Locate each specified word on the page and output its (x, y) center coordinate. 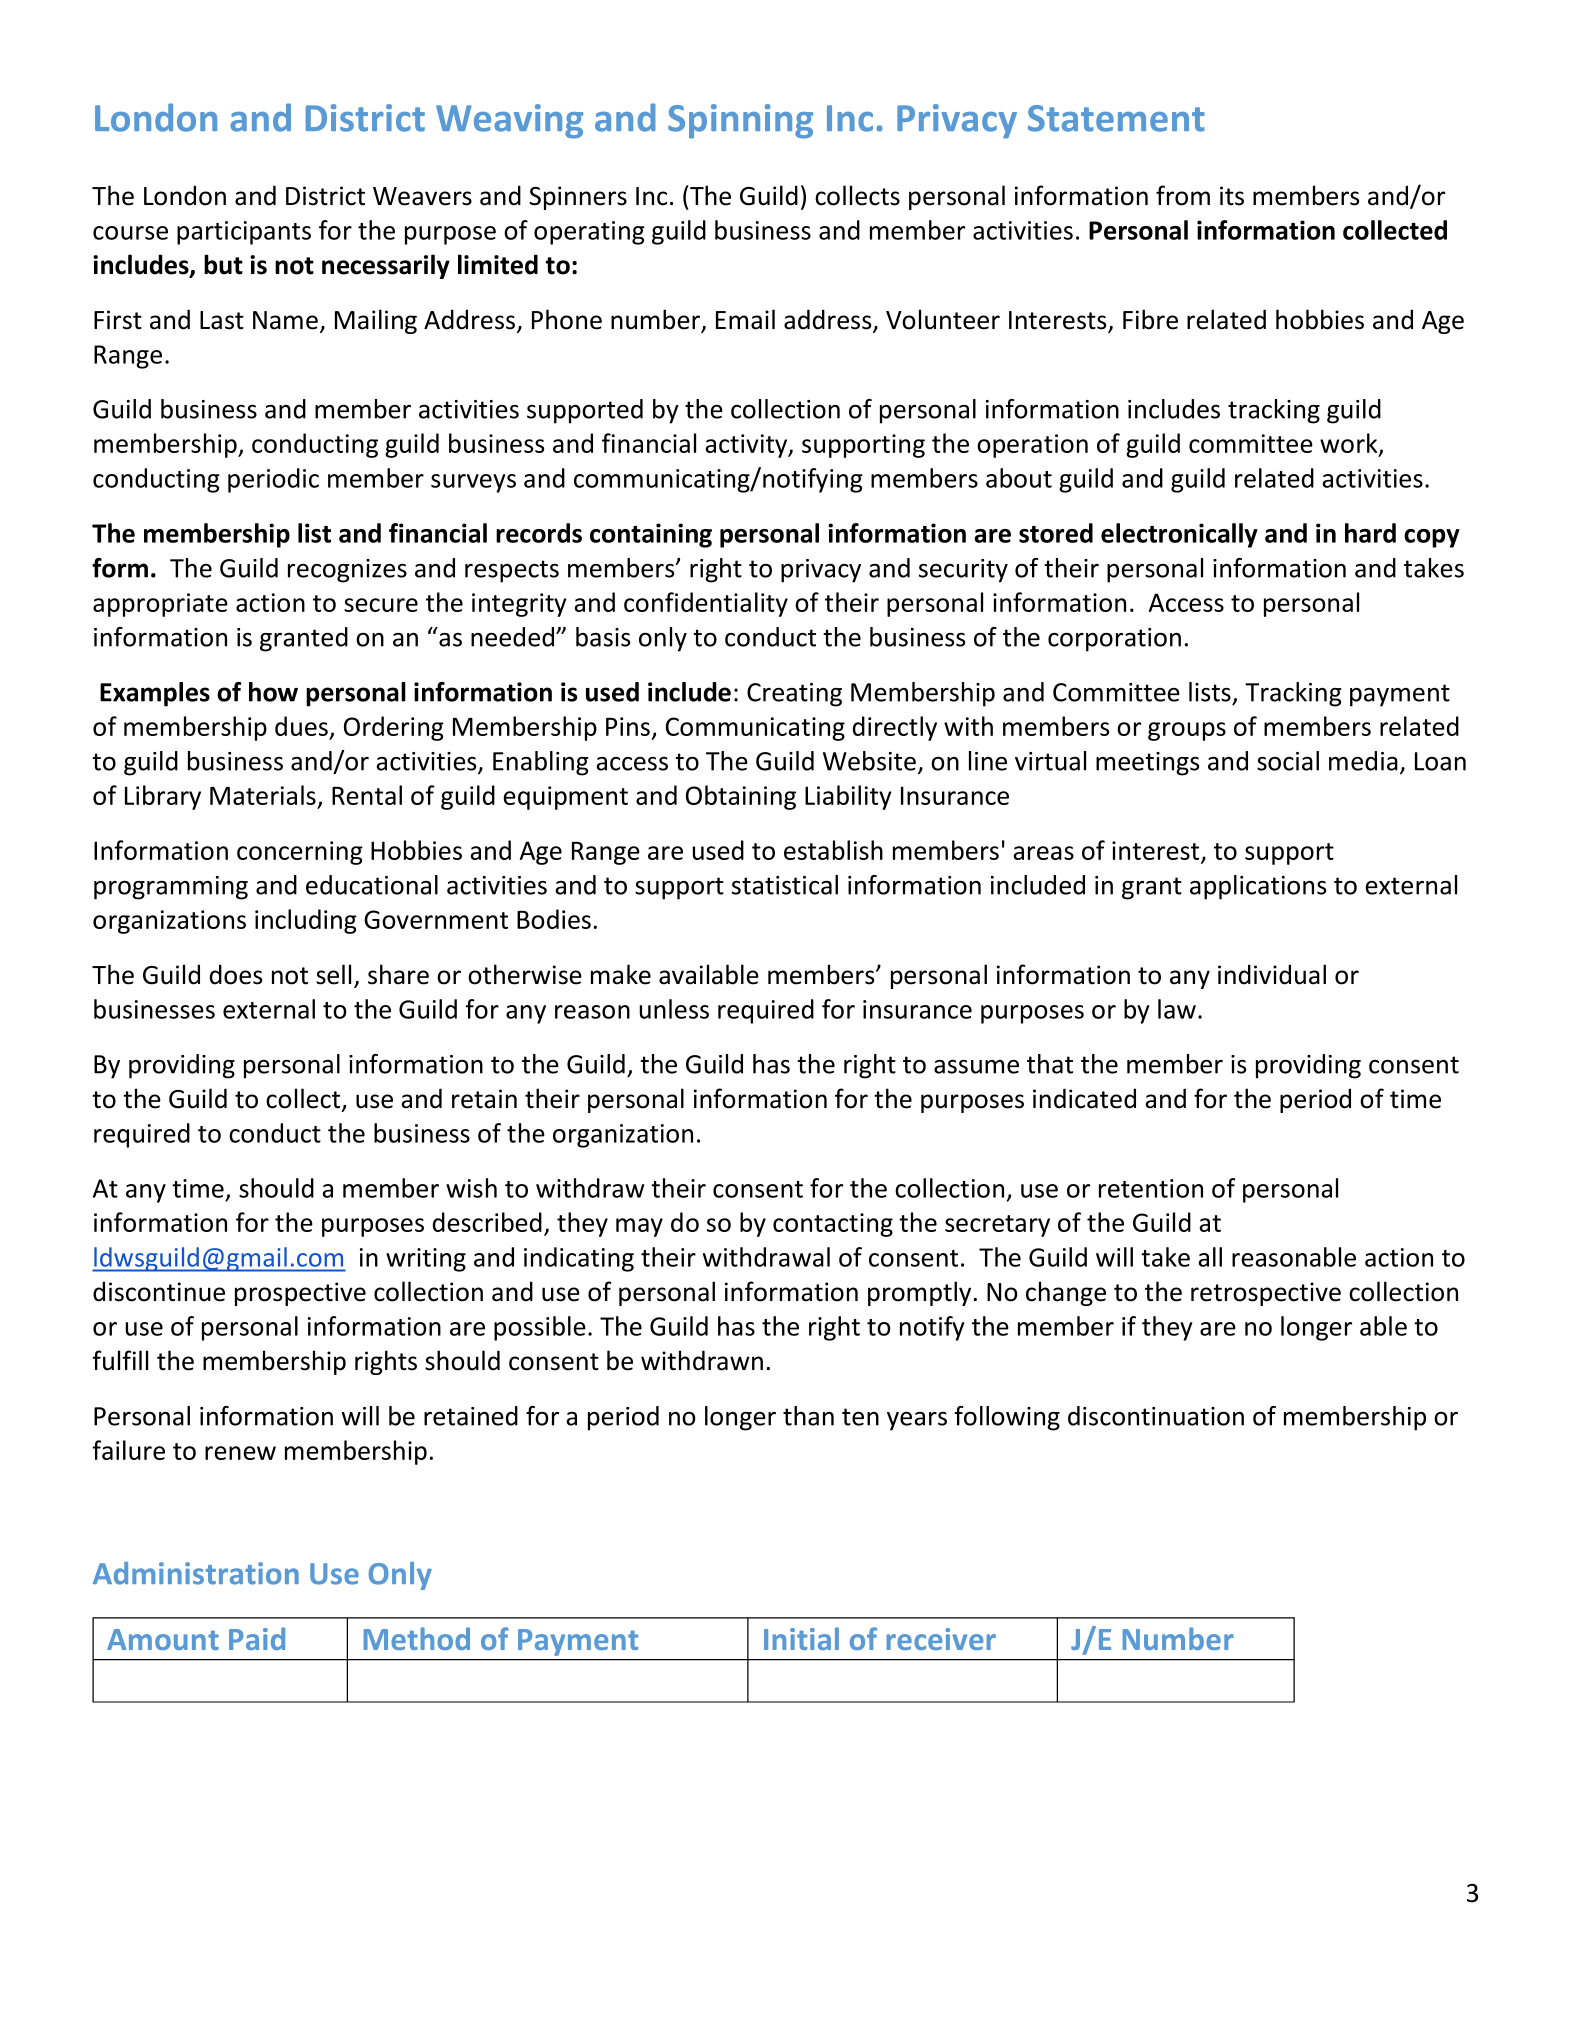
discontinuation (1156, 1416)
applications (1258, 887)
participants (244, 233)
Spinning (740, 121)
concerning (300, 853)
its (1232, 196)
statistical (785, 885)
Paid (257, 1638)
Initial (801, 1638)
